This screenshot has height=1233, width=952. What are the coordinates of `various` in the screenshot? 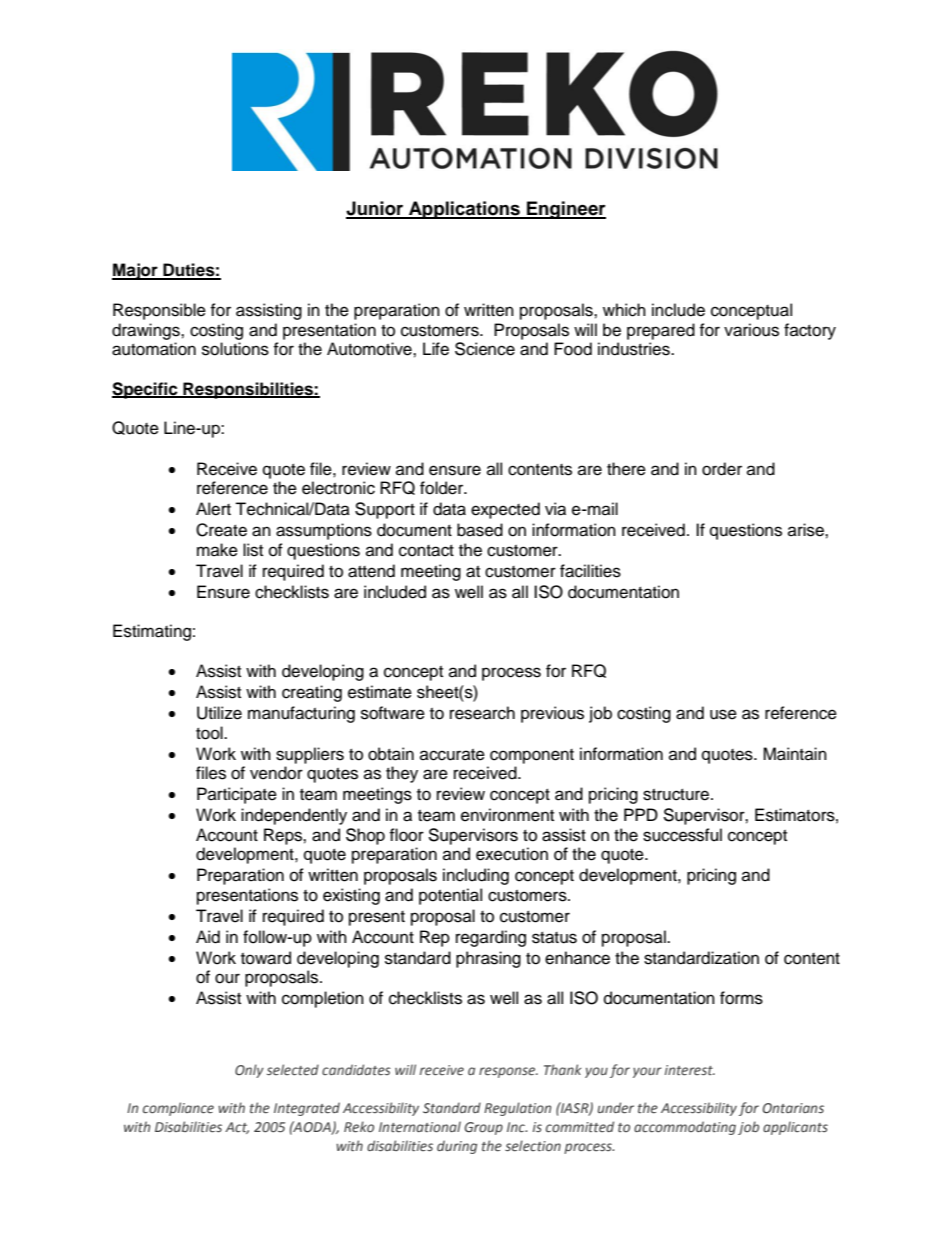 It's located at (751, 330).
